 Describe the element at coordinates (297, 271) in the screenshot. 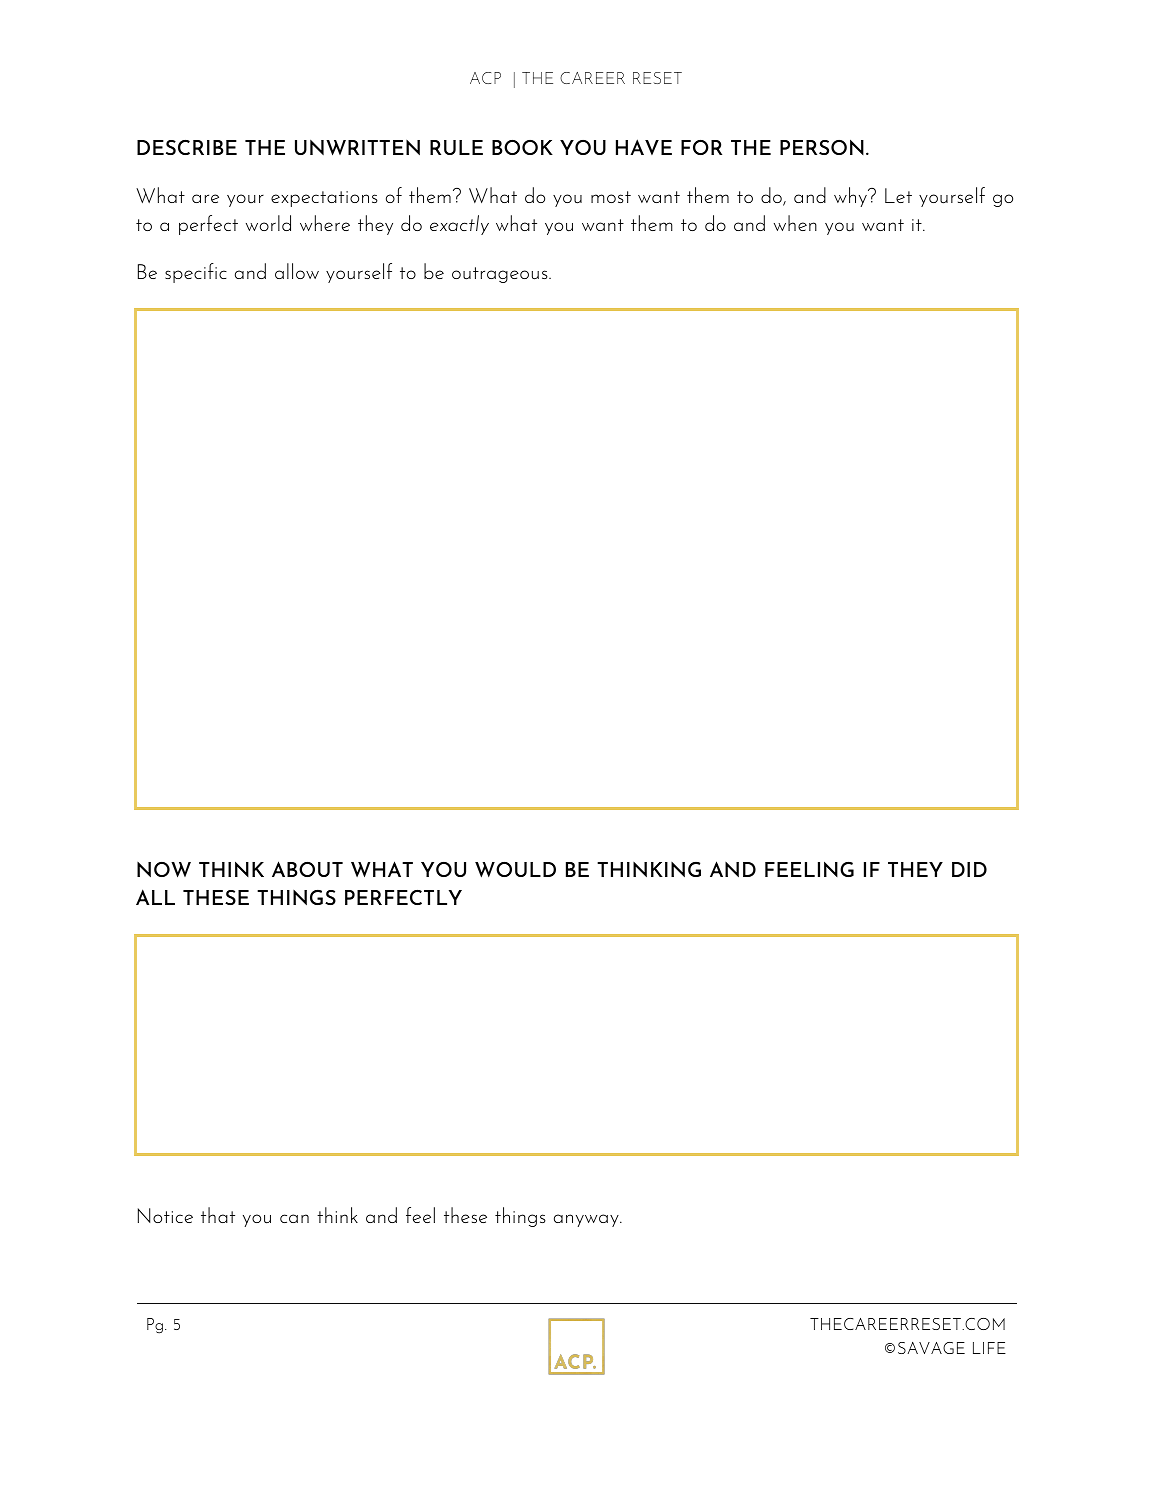

I see `allow` at that location.
